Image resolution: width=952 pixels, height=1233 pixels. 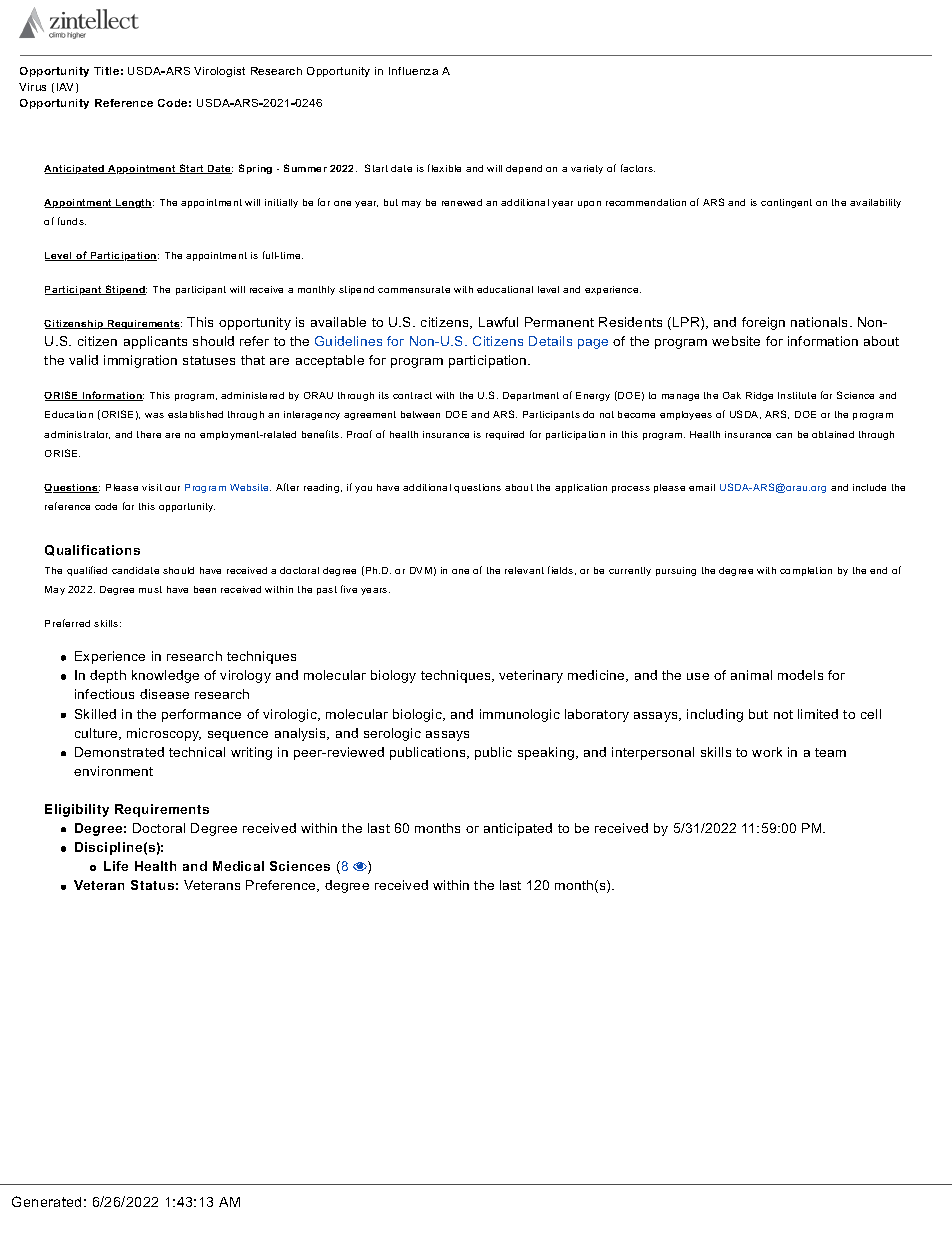 I want to click on Eligibility, so click(x=77, y=810).
